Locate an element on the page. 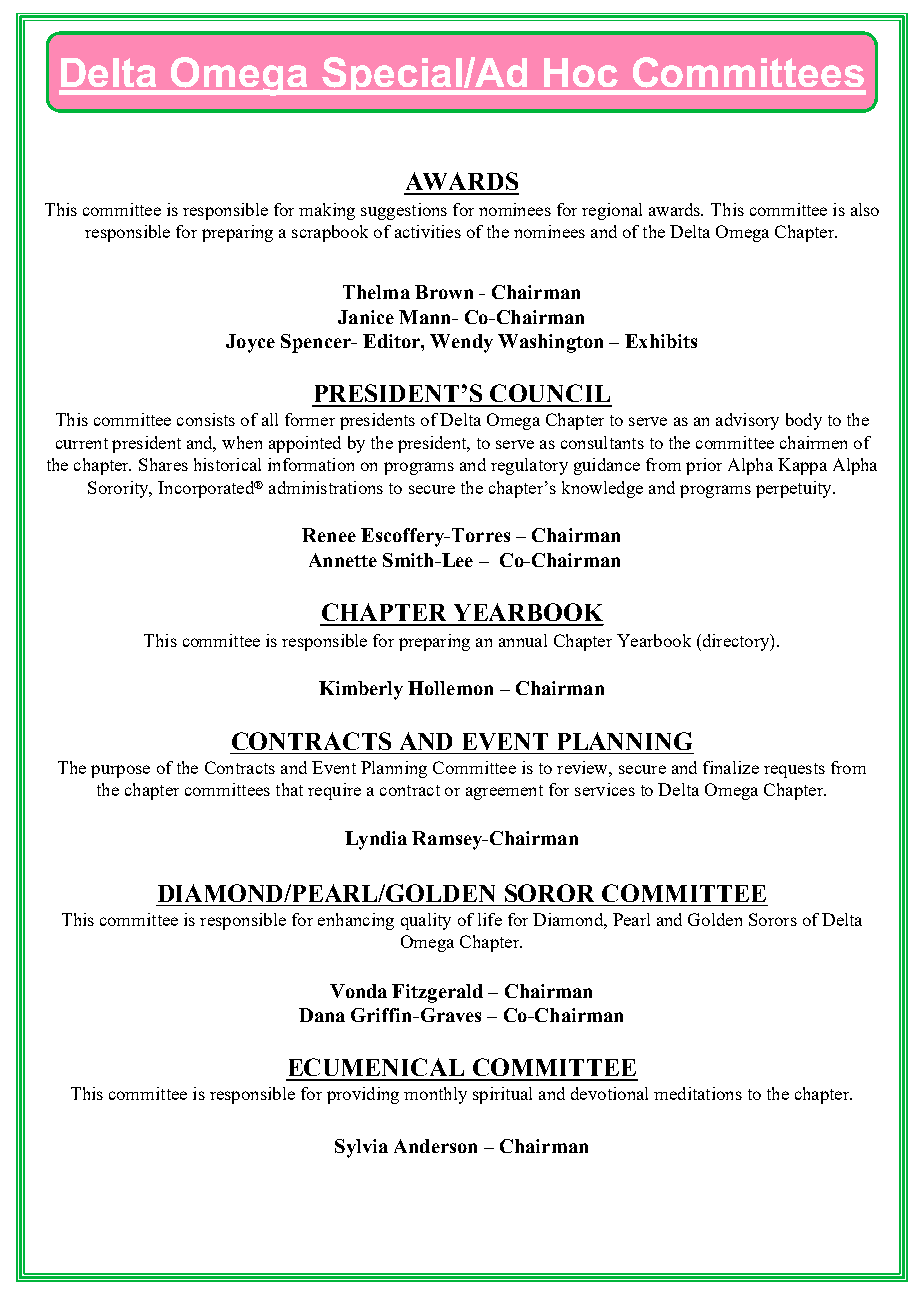 The height and width of the document is (1294, 924). Shares is located at coordinates (163, 464).
